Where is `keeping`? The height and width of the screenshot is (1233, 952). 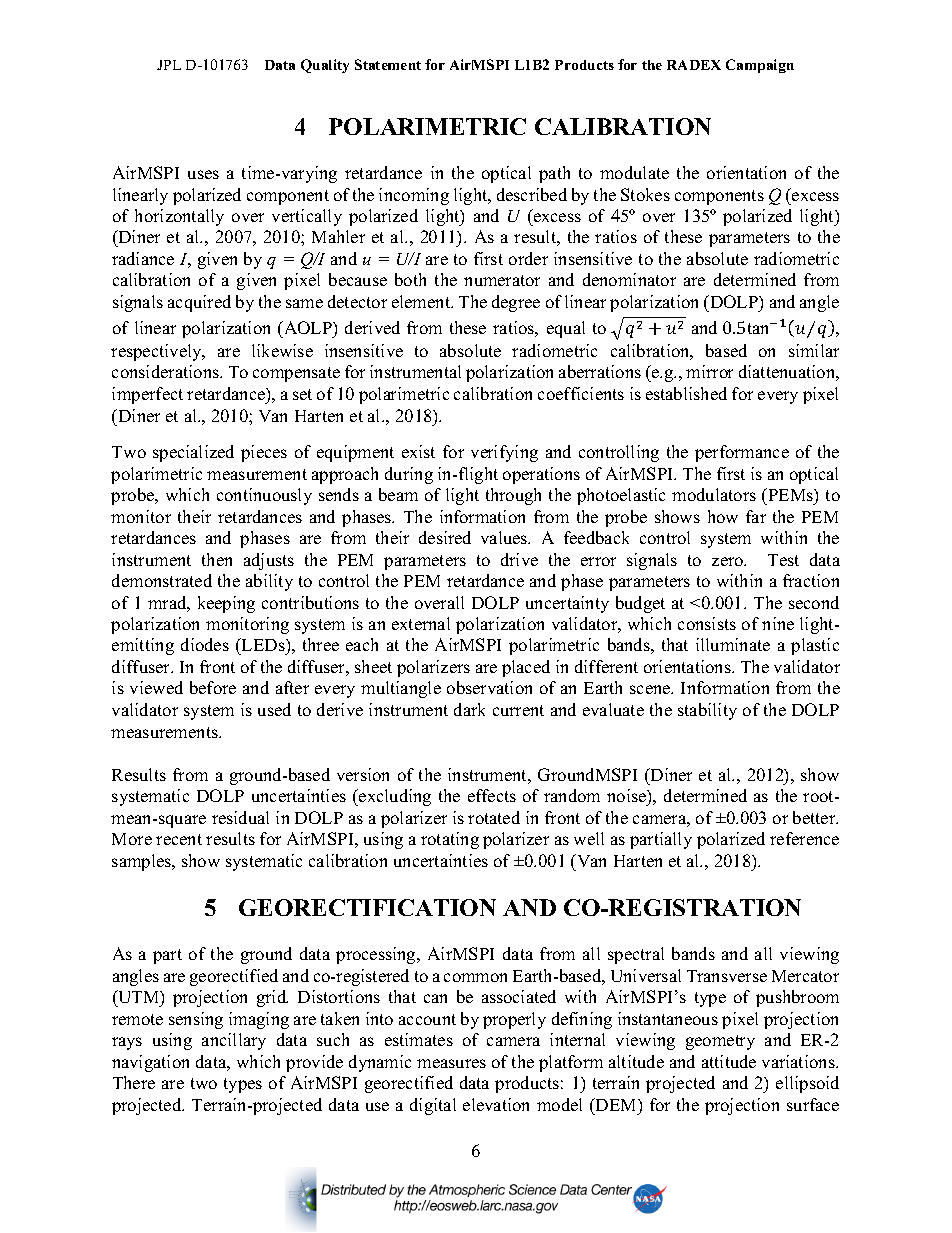
keeping is located at coordinates (226, 604).
